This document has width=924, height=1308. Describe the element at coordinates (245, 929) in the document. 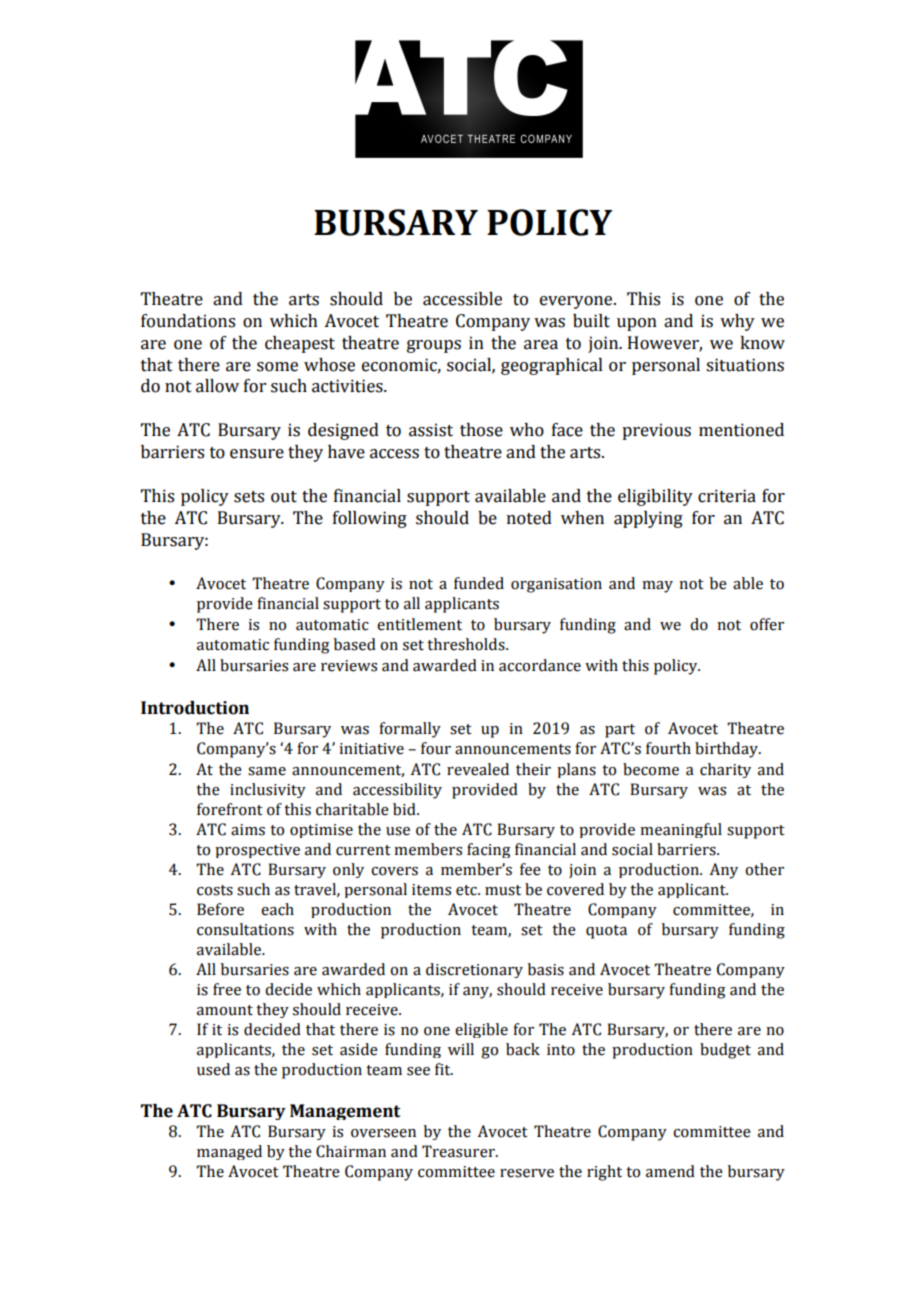

I see `consultations` at that location.
